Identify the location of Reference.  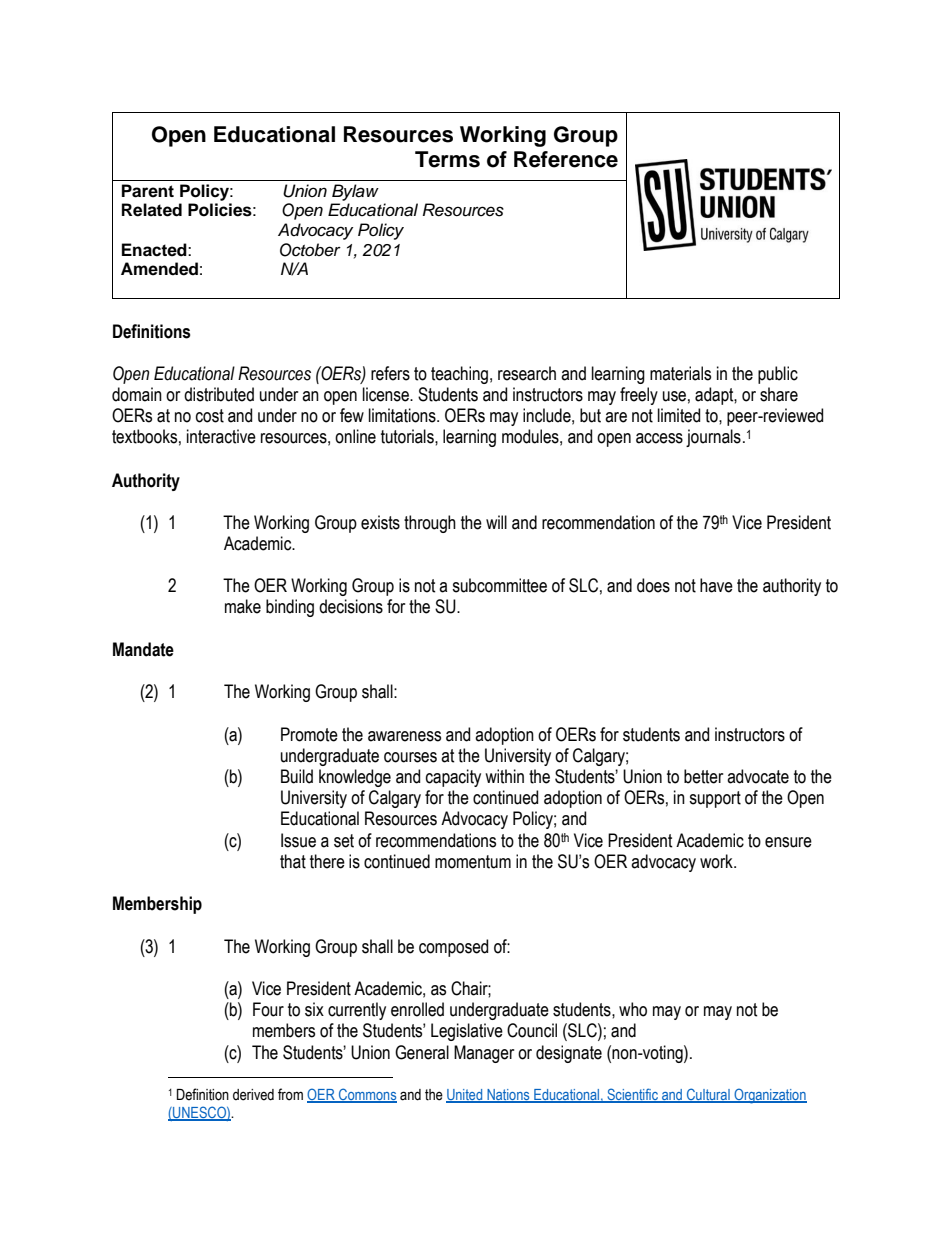
(566, 159).
